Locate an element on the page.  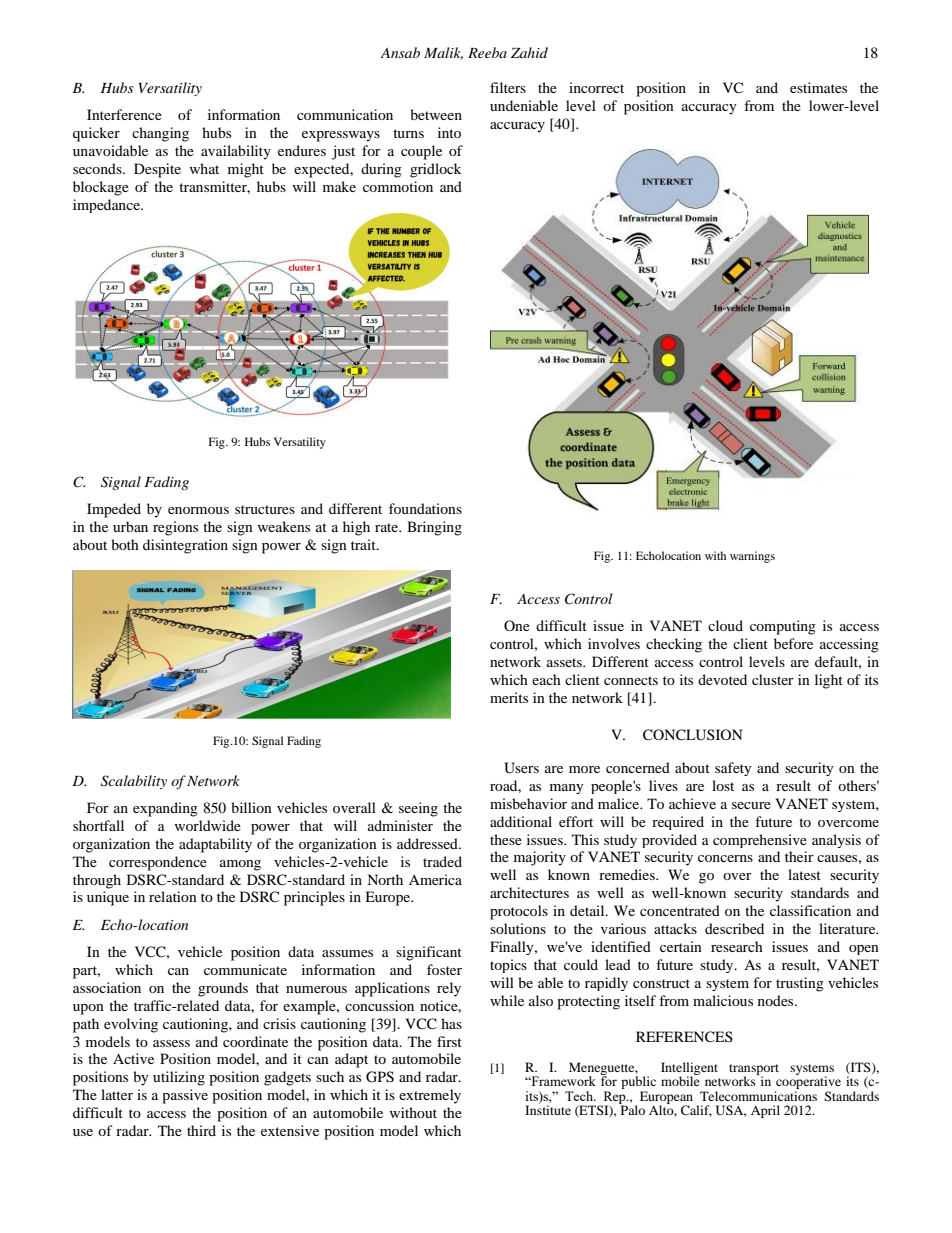
warnings is located at coordinates (752, 557).
